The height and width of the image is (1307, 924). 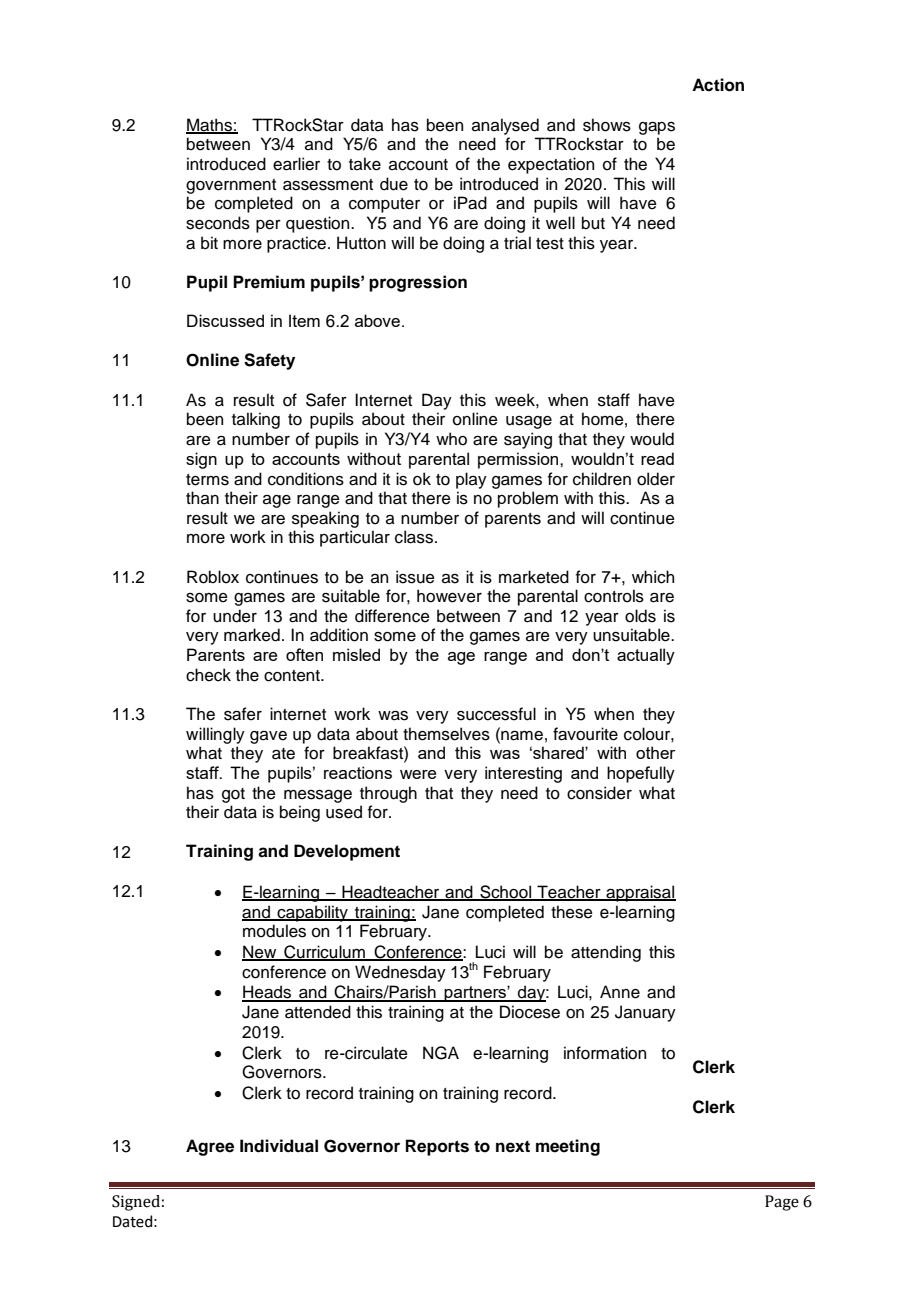 I want to click on earlier, so click(x=296, y=164).
